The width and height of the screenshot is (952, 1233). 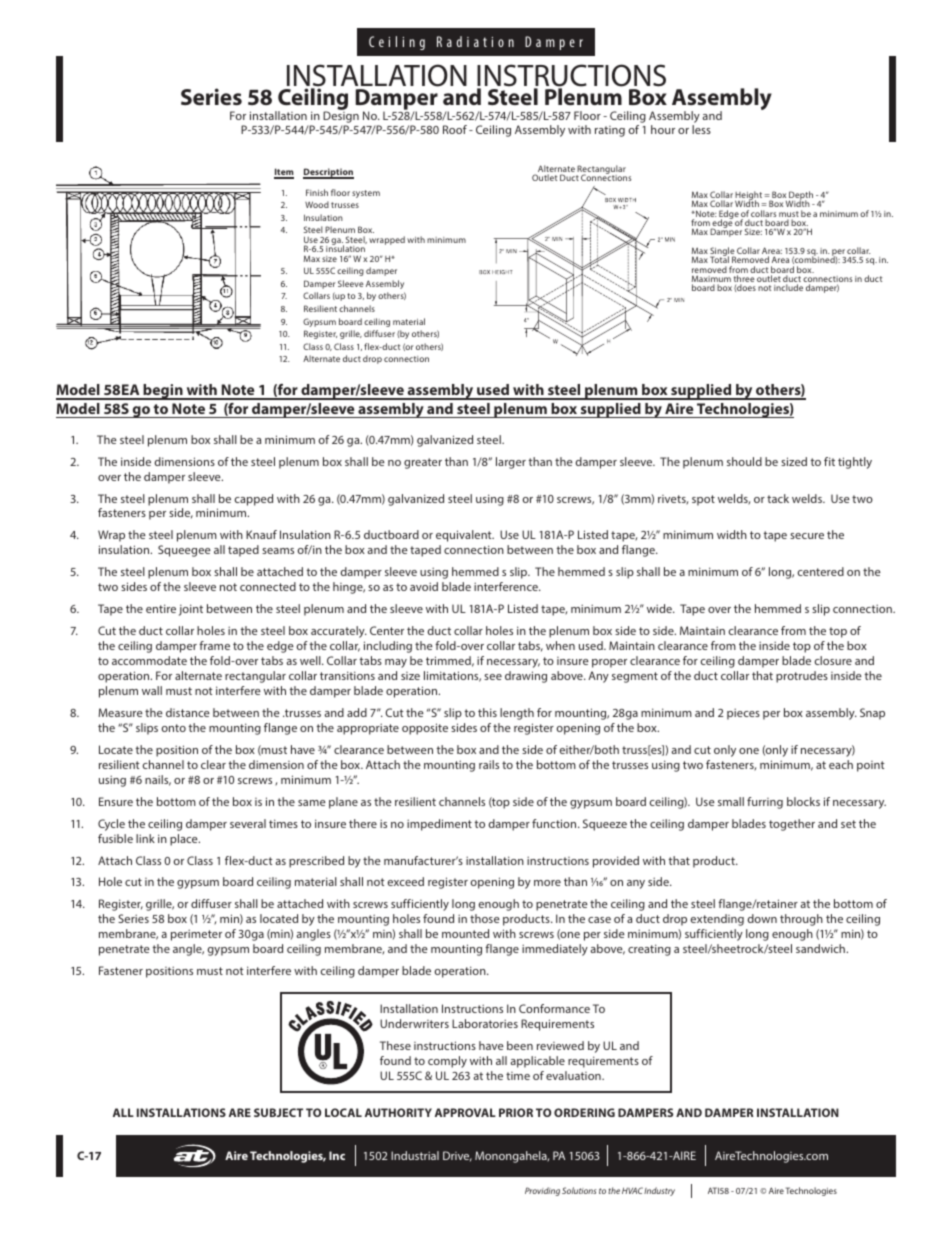 What do you see at coordinates (278, 1112) in the screenshot?
I see `SUBJECT` at bounding box center [278, 1112].
